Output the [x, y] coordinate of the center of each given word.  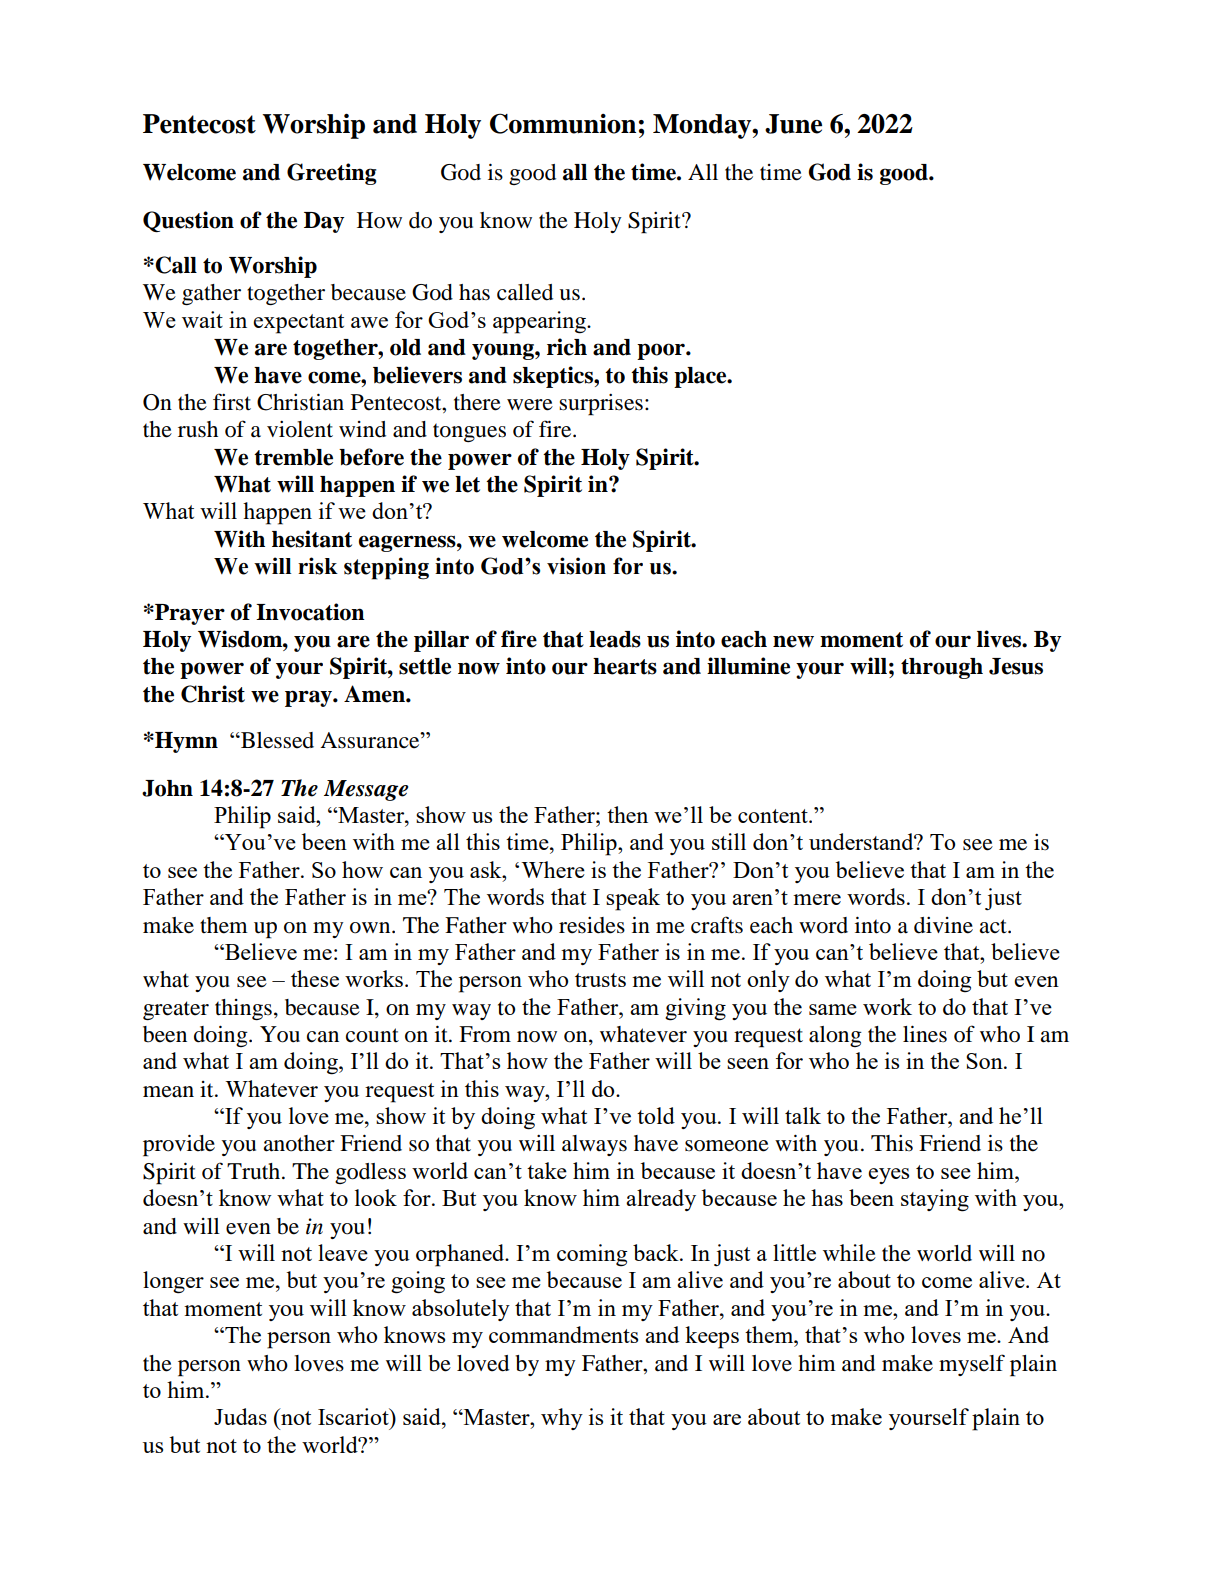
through [942, 668]
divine [943, 925]
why [562, 1419]
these [315, 978]
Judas [240, 1416]
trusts [600, 980]
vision [576, 566]
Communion [563, 123]
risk [318, 566]
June [793, 124]
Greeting [332, 174]
